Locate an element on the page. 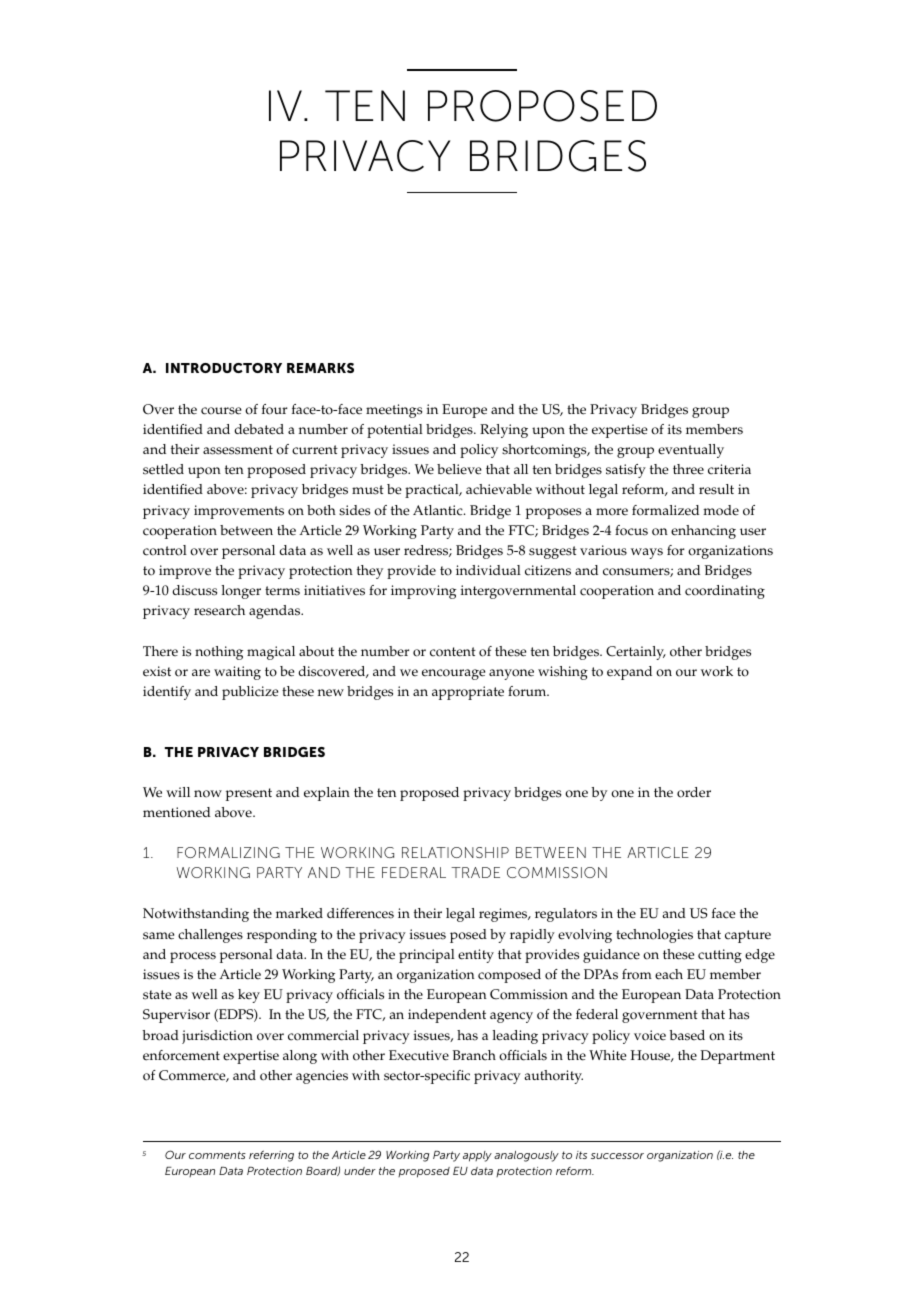 This document has width=924, height=1308. eventually is located at coordinates (691, 451).
